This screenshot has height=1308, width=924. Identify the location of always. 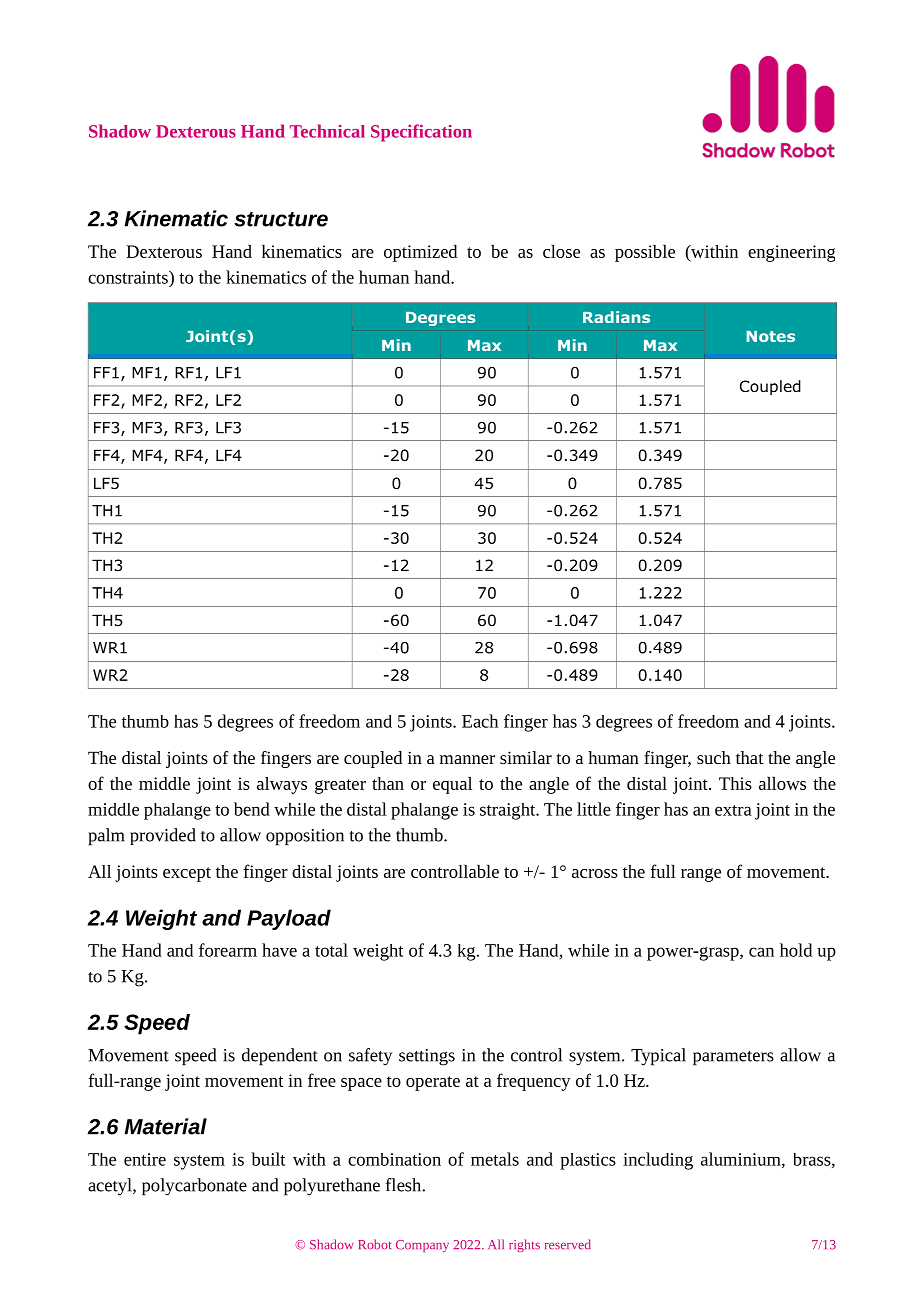
(282, 785).
